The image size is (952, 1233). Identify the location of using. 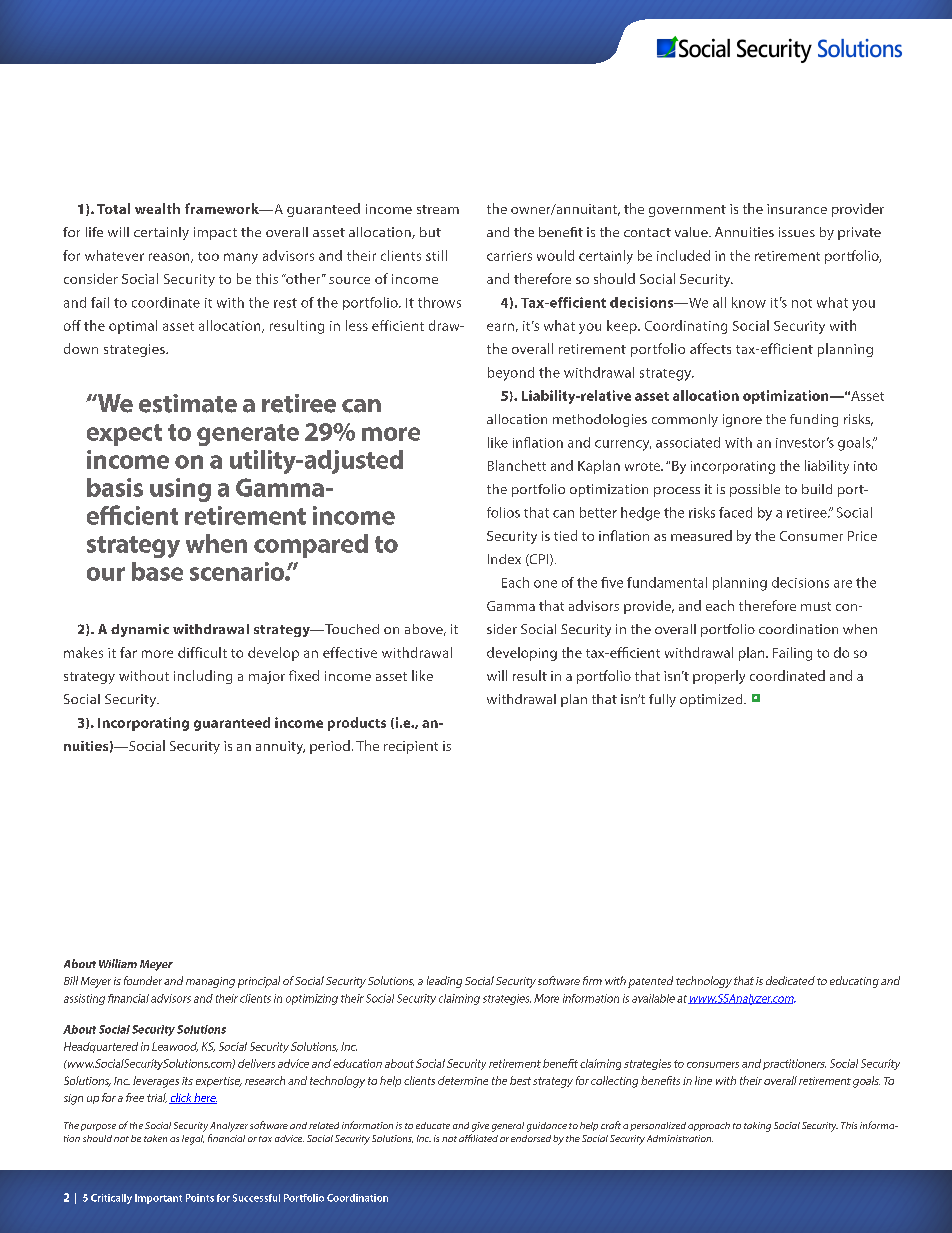
(180, 490).
